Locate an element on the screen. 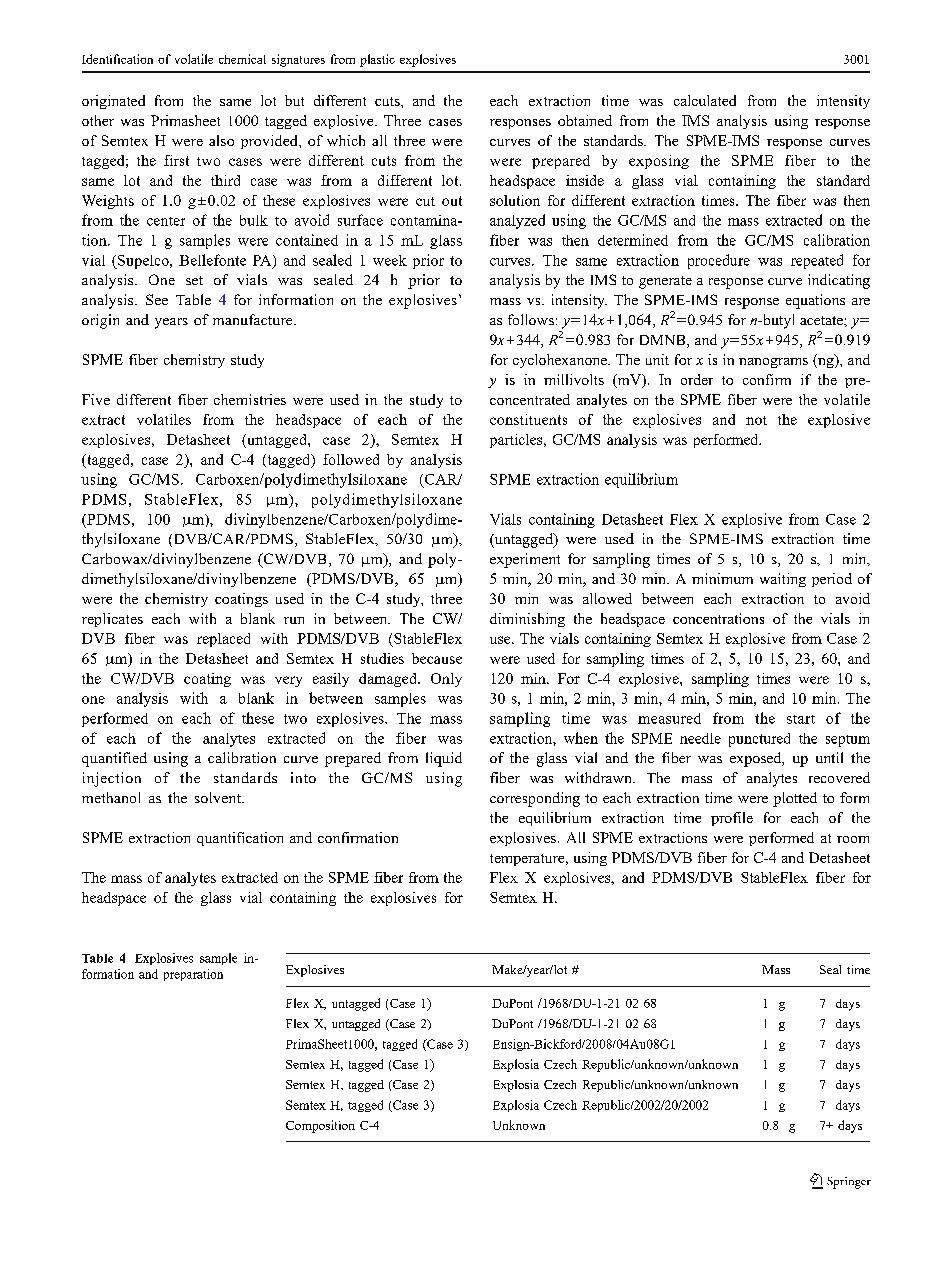 This screenshot has height=1265, width=952. profile is located at coordinates (732, 819).
